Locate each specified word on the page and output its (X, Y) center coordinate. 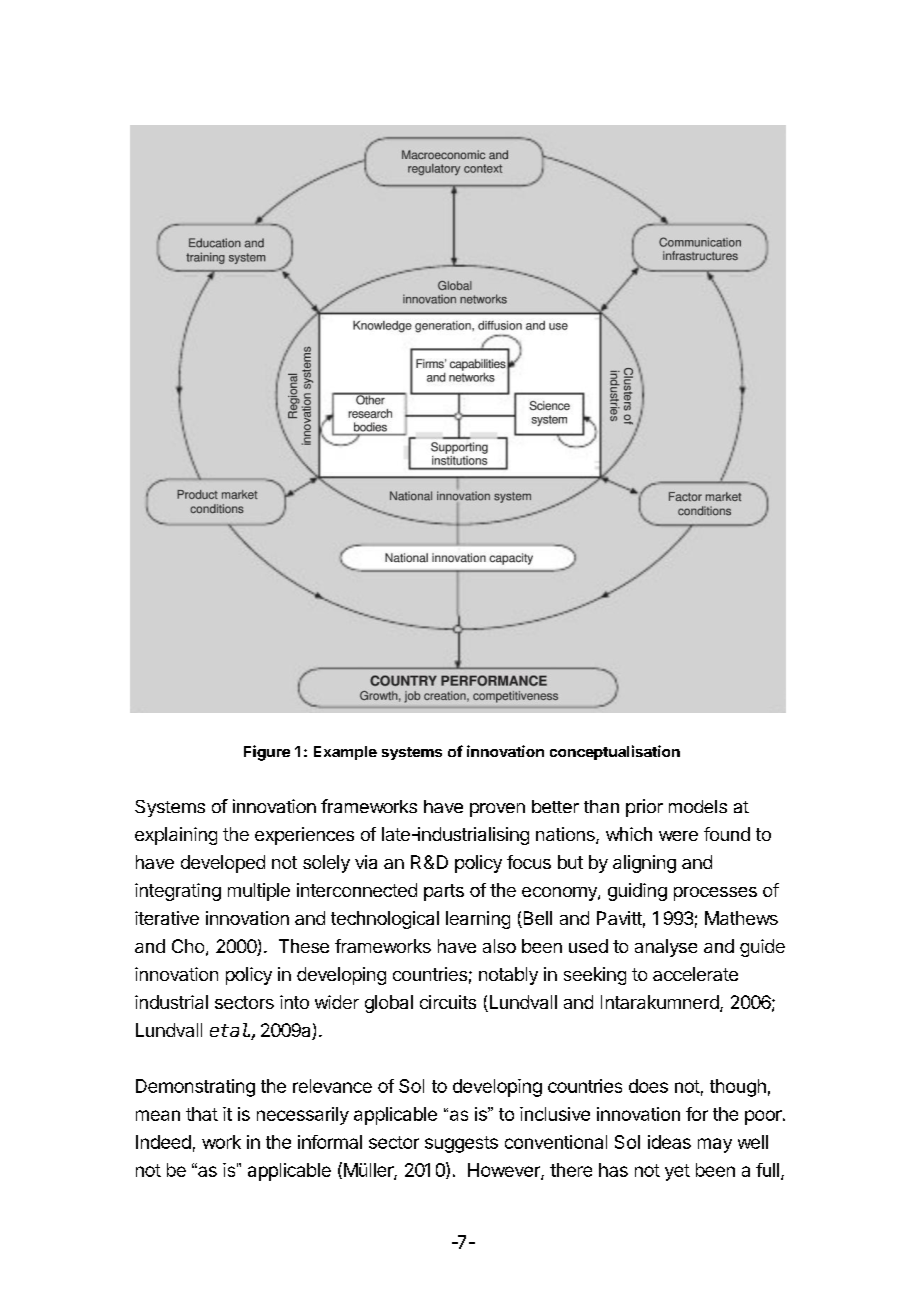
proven (497, 810)
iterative (167, 918)
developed (223, 864)
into (294, 1002)
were (678, 836)
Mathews (741, 918)
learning (478, 920)
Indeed (163, 1142)
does (648, 1086)
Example (345, 753)
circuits (448, 1002)
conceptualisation (615, 752)
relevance (332, 1086)
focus (529, 862)
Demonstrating (195, 1088)
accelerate (695, 974)
